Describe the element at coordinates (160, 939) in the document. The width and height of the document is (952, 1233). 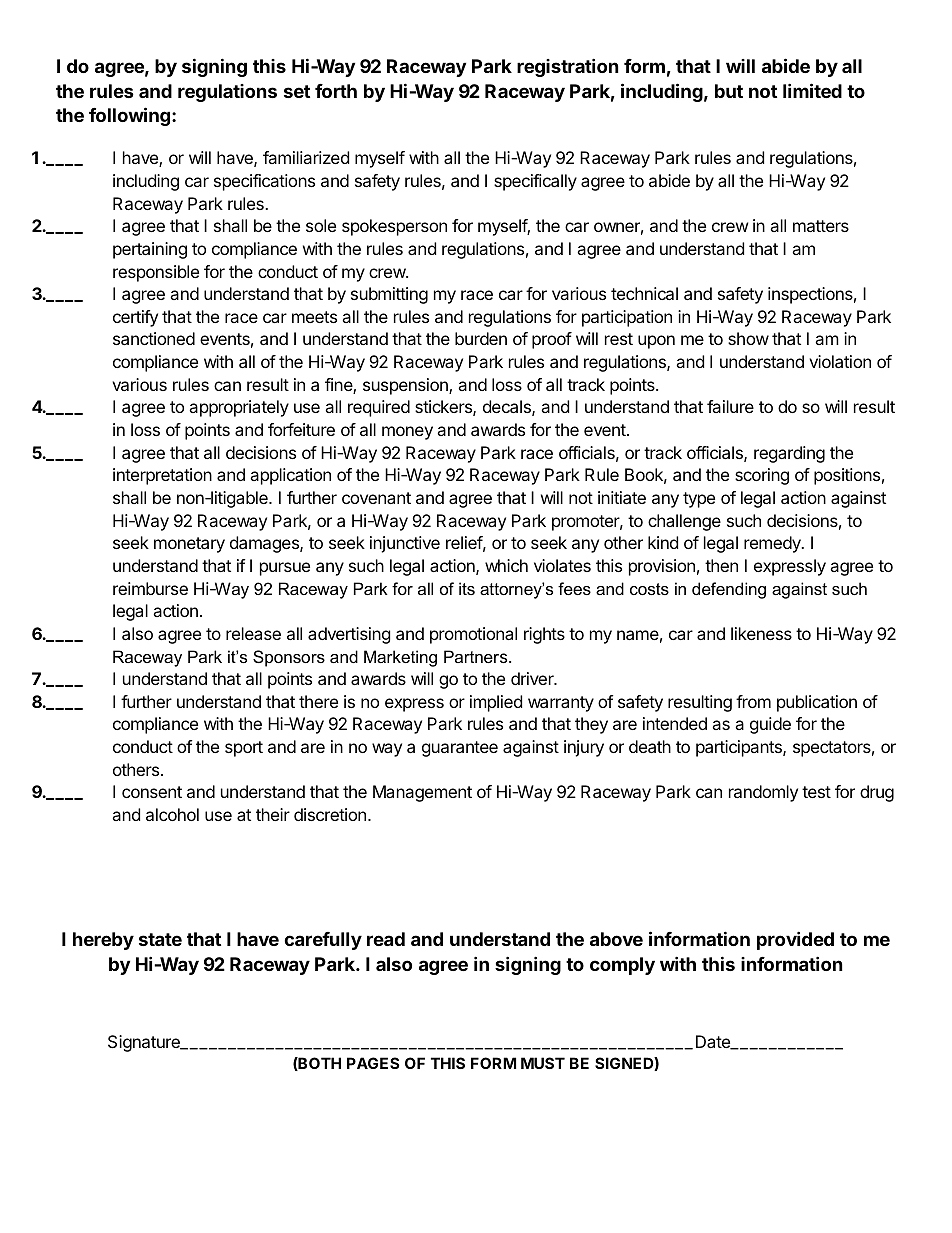
I see `state` at that location.
